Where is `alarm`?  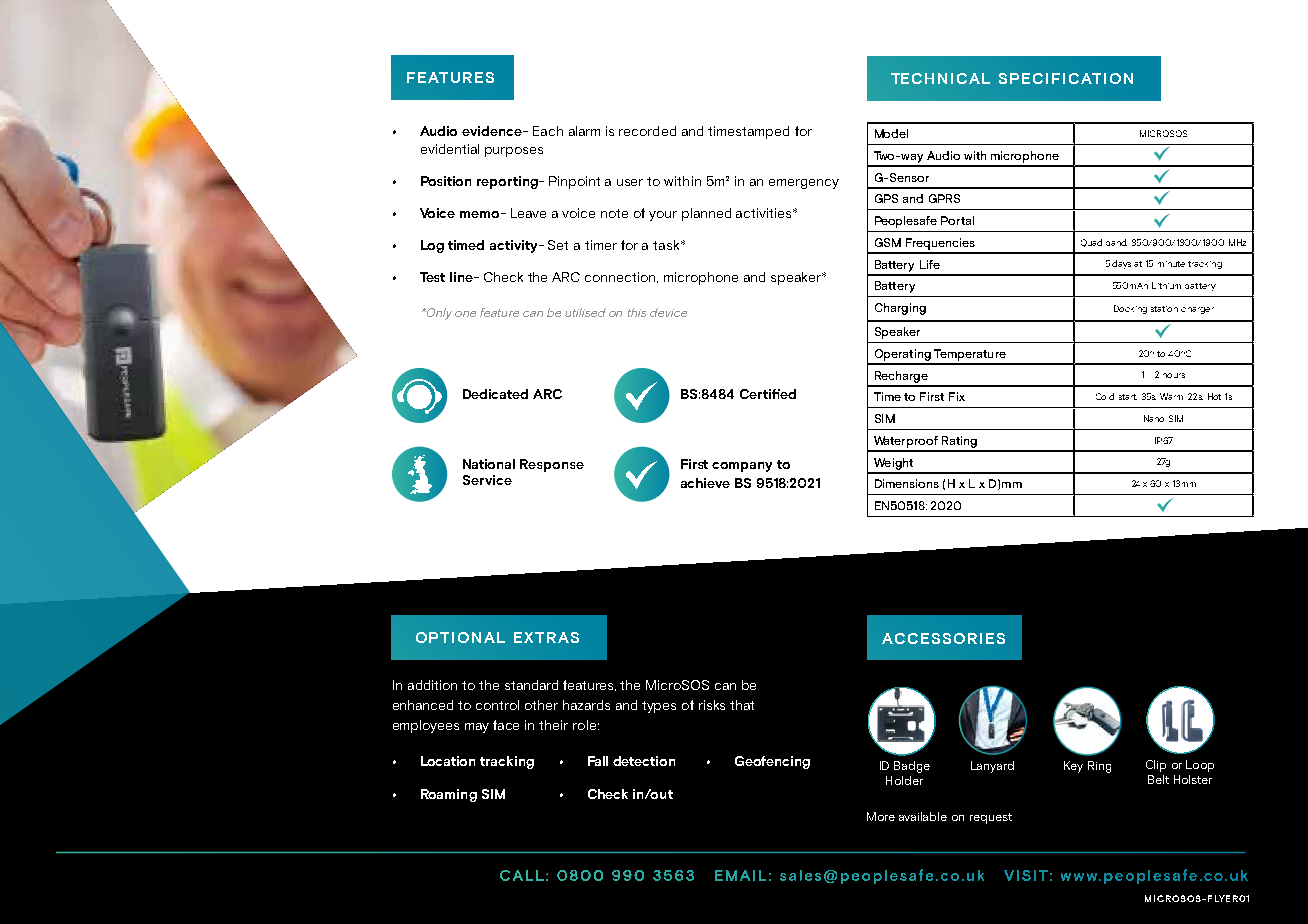 alarm is located at coordinates (584, 131).
